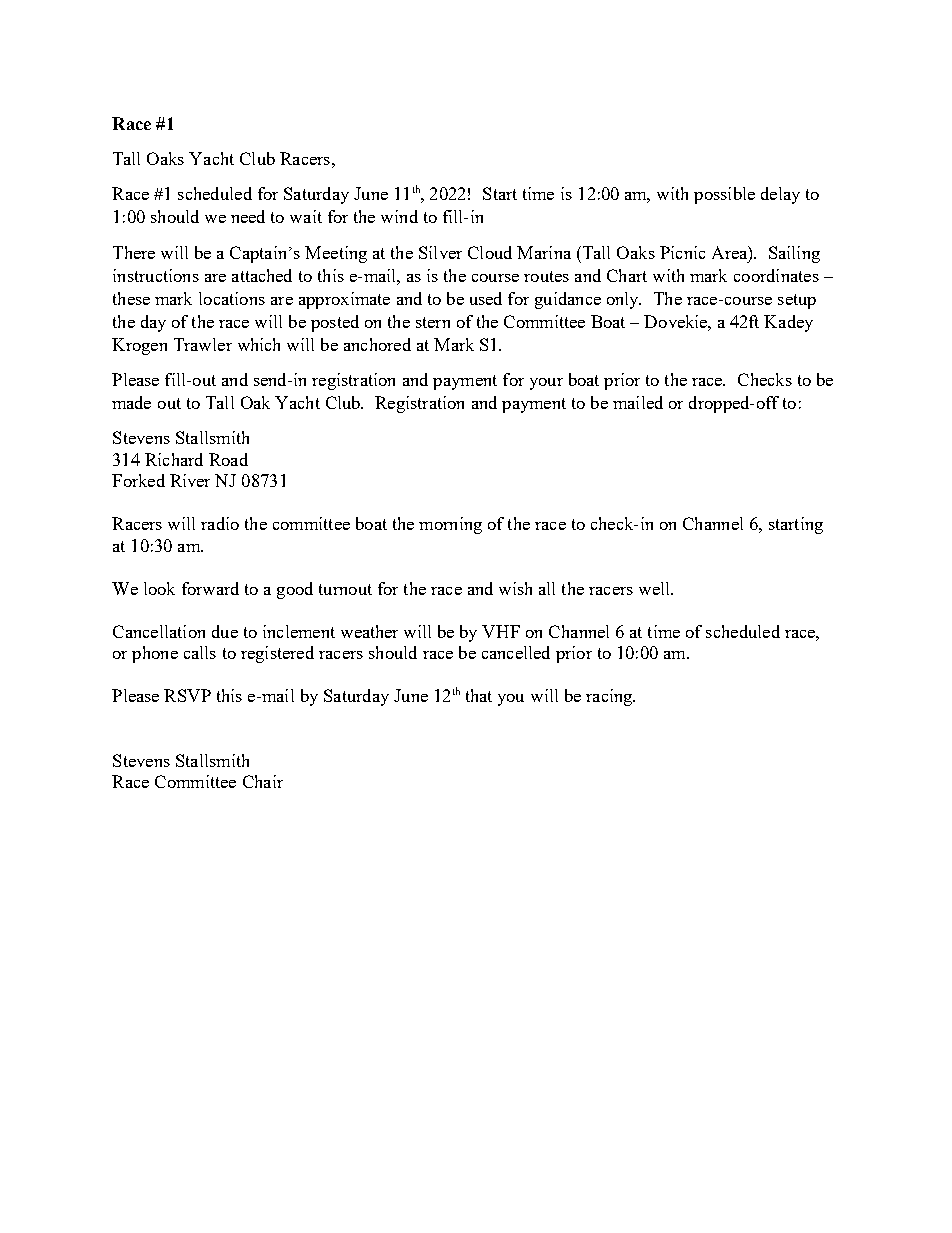 This screenshot has height=1233, width=952. What do you see at coordinates (263, 781) in the screenshot?
I see `Chair` at bounding box center [263, 781].
